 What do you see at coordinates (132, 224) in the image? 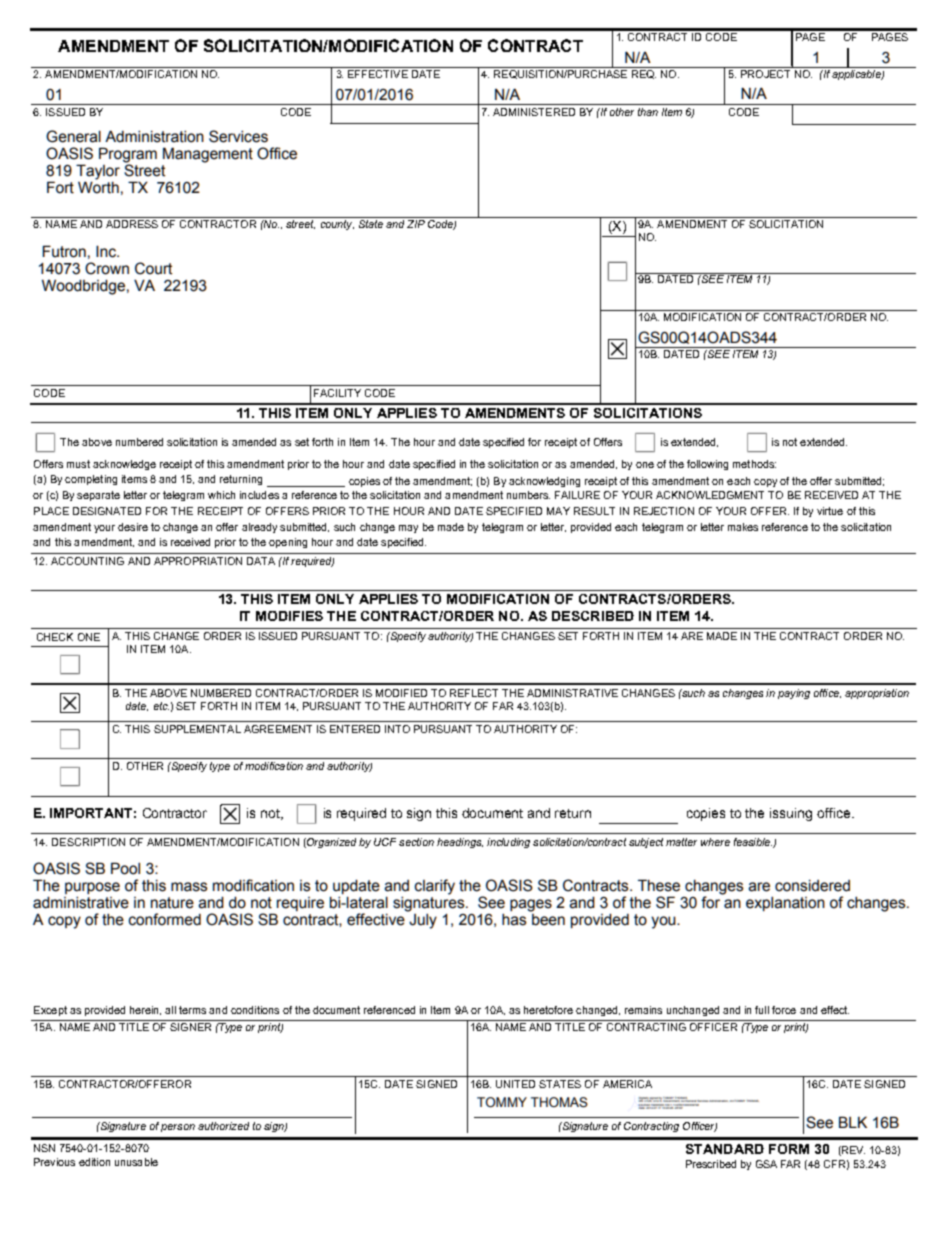
I see `ADDRESS` at bounding box center [132, 224].
